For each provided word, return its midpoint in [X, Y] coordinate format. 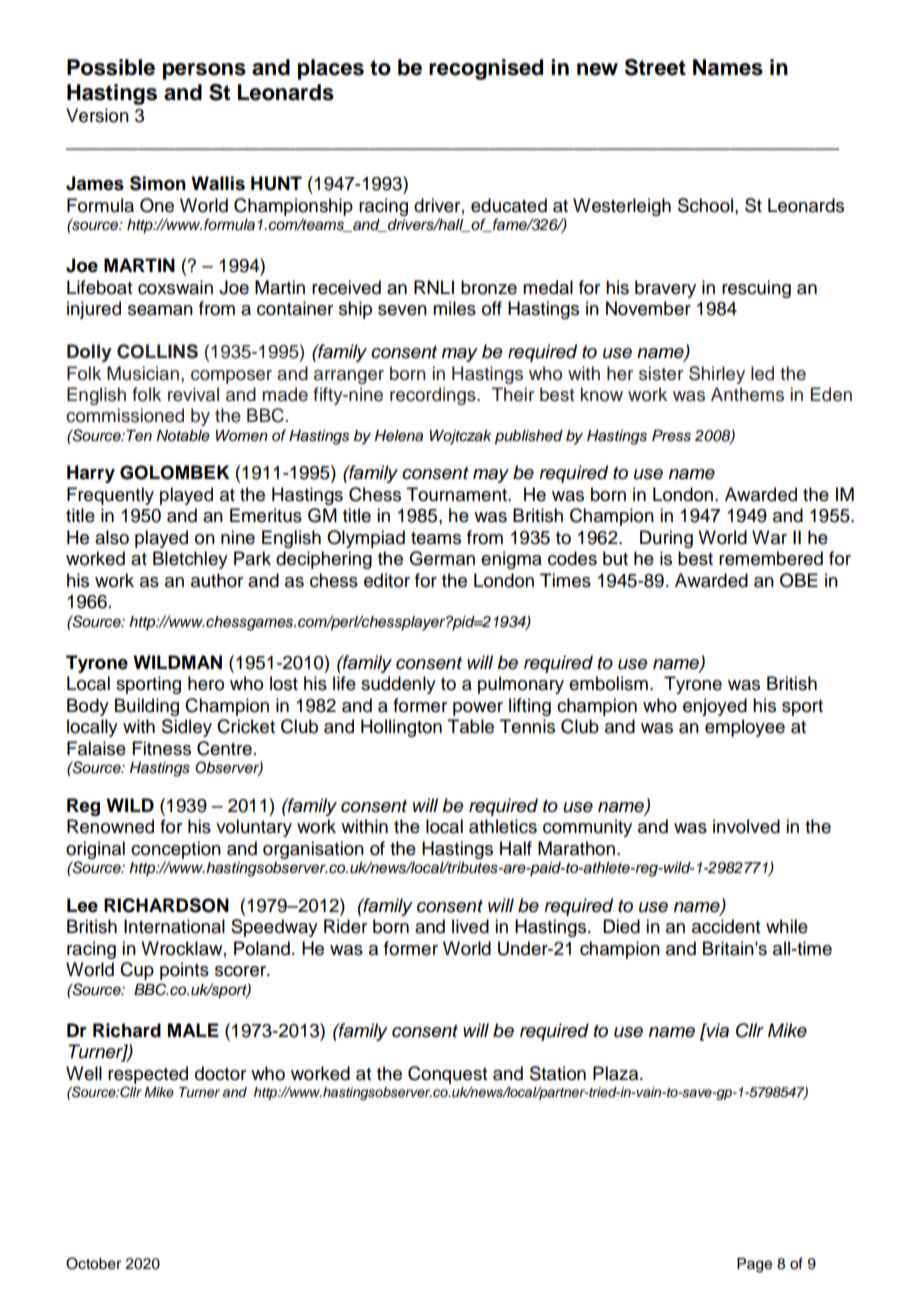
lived [470, 926]
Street [655, 67]
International [174, 926]
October [93, 1263]
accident [726, 926]
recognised [486, 69]
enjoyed [715, 707]
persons [204, 71]
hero [206, 683]
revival [193, 394]
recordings [434, 396]
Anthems [747, 394]
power [478, 709]
